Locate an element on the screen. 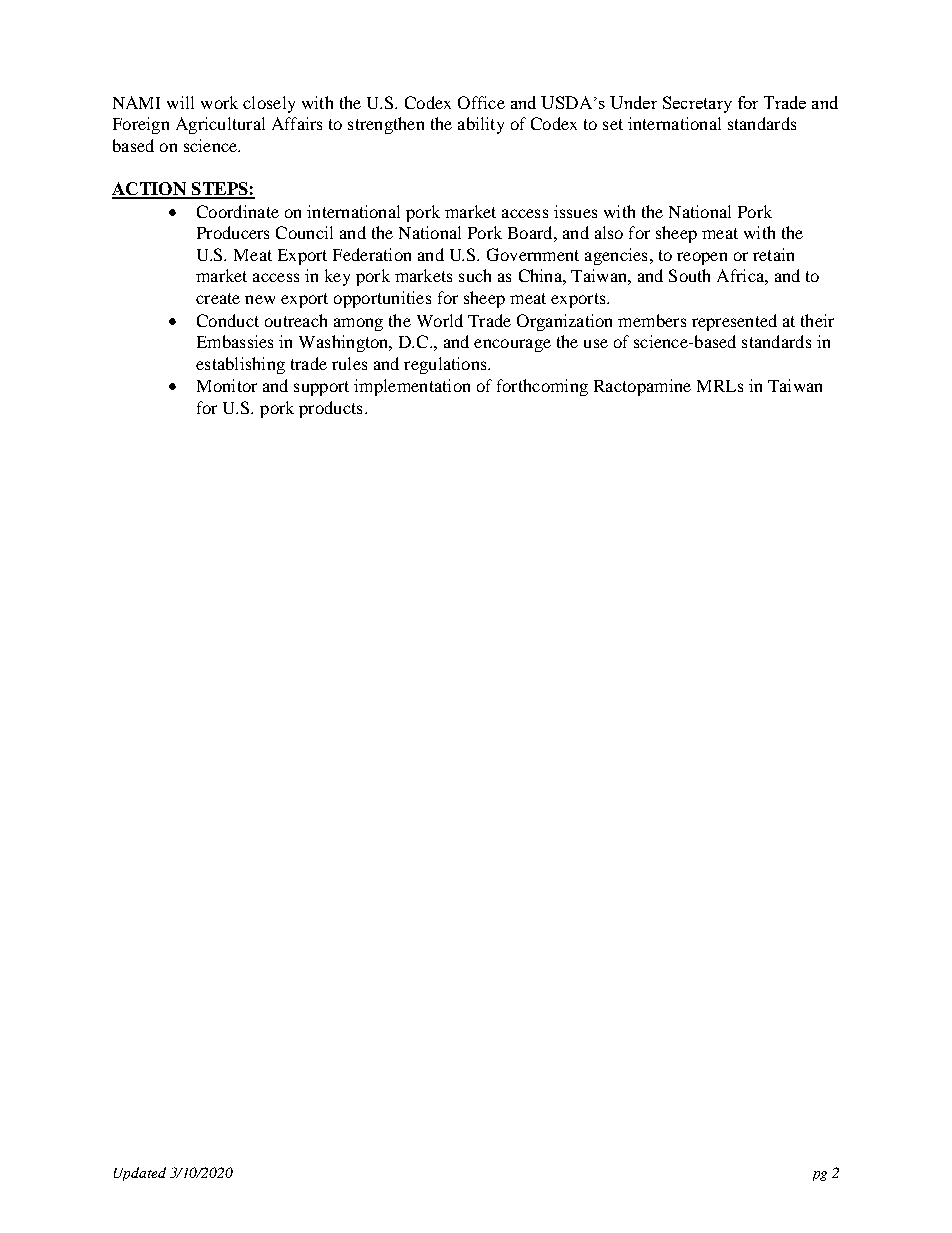 Image resolution: width=952 pixels, height=1233 pixels. support is located at coordinates (321, 388).
